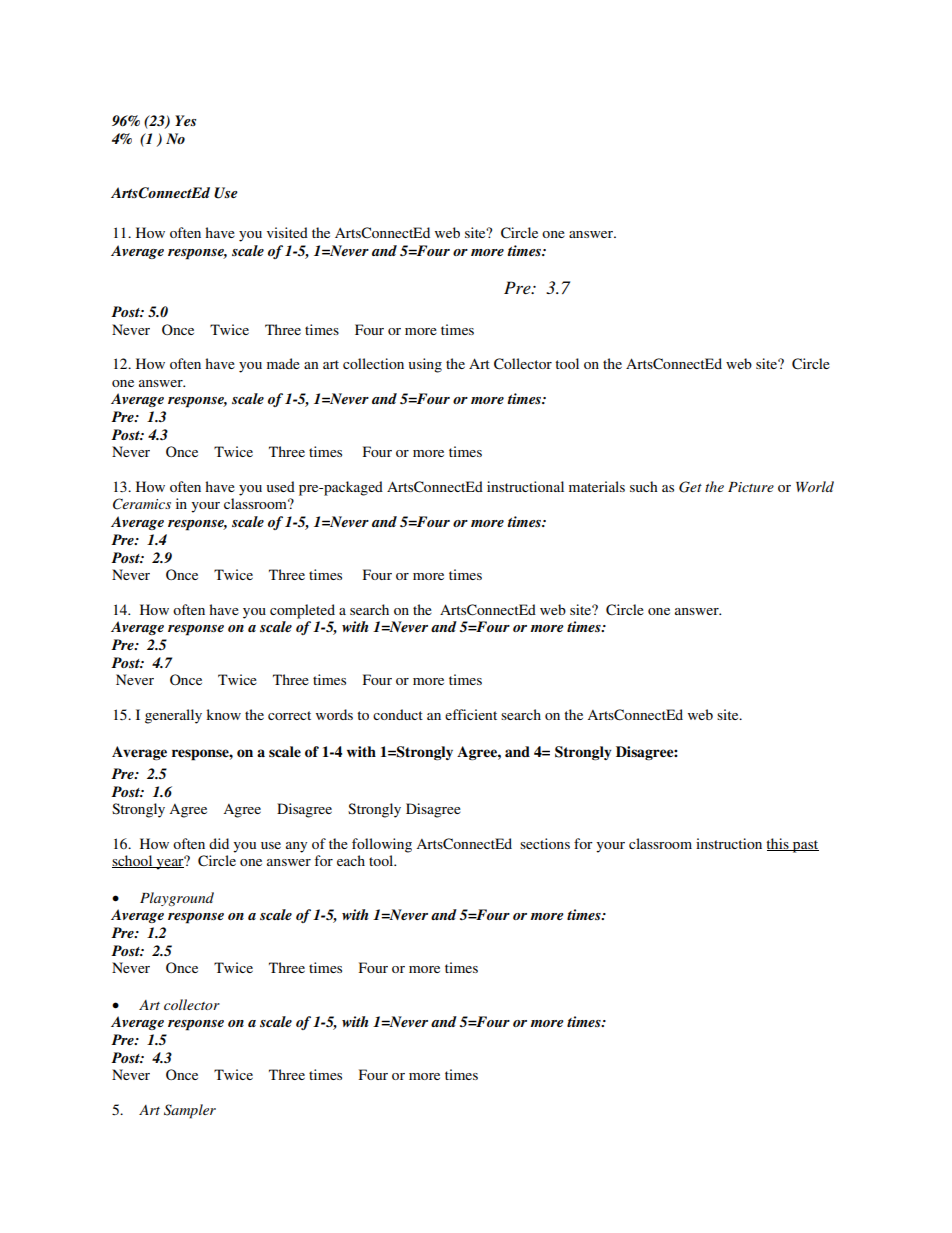  What do you see at coordinates (690, 487) in the screenshot?
I see `Get` at bounding box center [690, 487].
